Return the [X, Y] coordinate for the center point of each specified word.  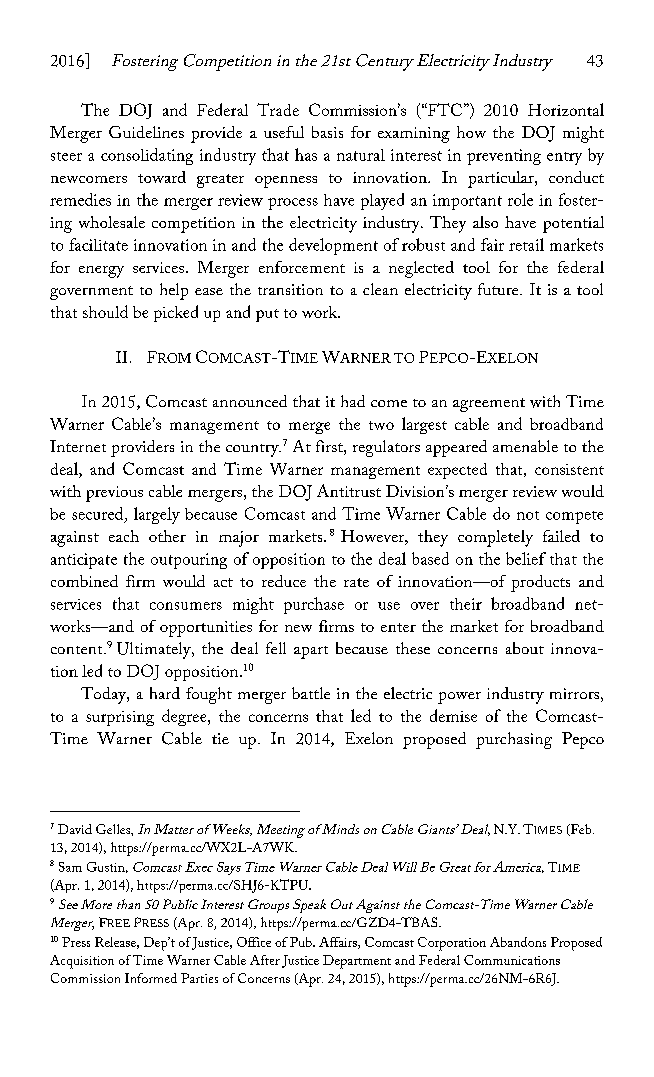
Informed [151, 978]
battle [311, 693]
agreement [489, 405]
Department [357, 962]
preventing [504, 157]
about [525, 648]
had [353, 401]
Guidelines [146, 132]
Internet [78, 446]
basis [327, 132]
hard [165, 693]
